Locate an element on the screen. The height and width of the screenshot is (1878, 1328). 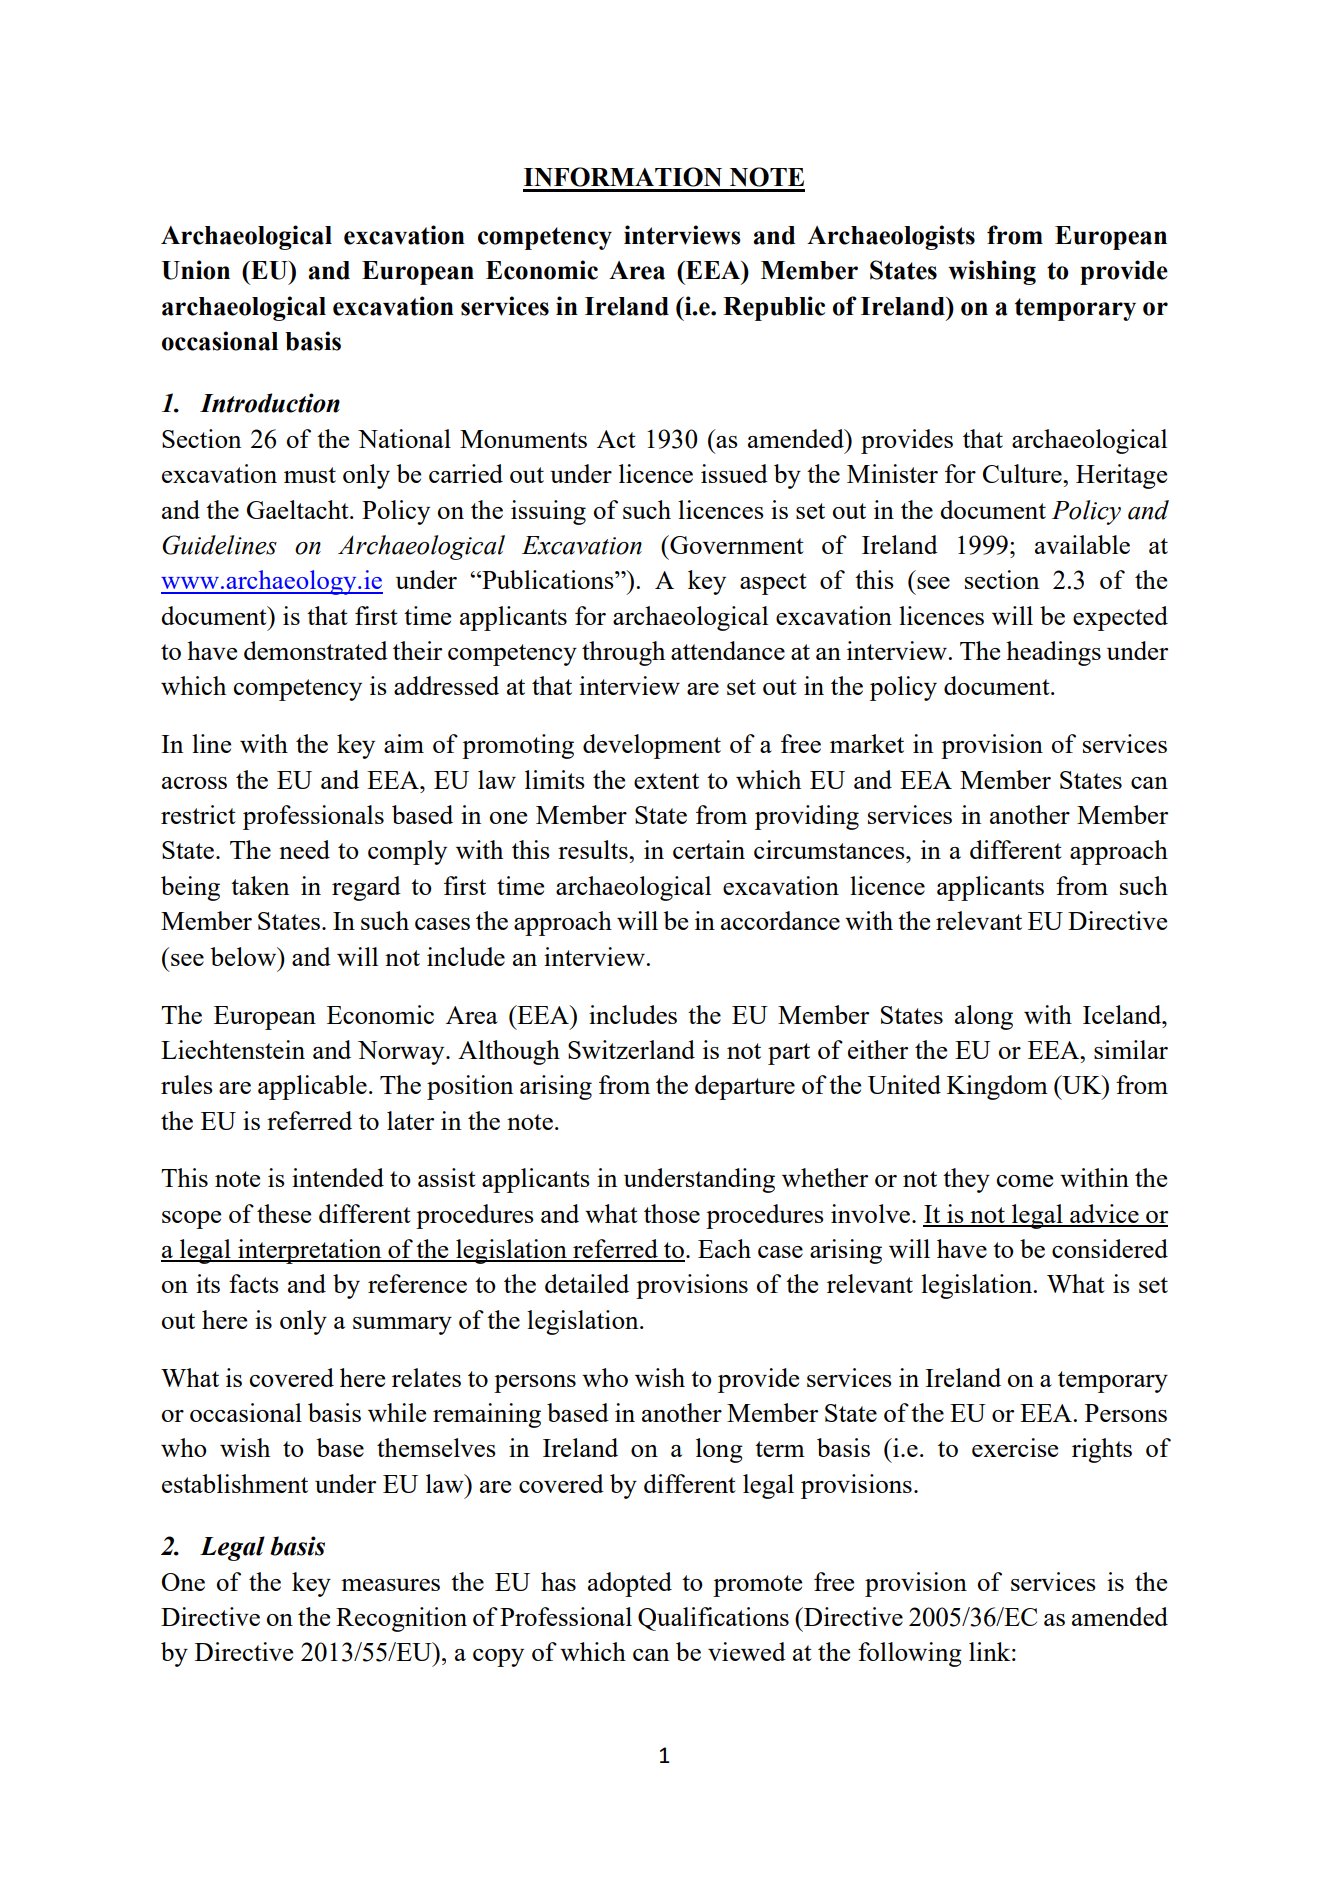
following is located at coordinates (910, 1654).
